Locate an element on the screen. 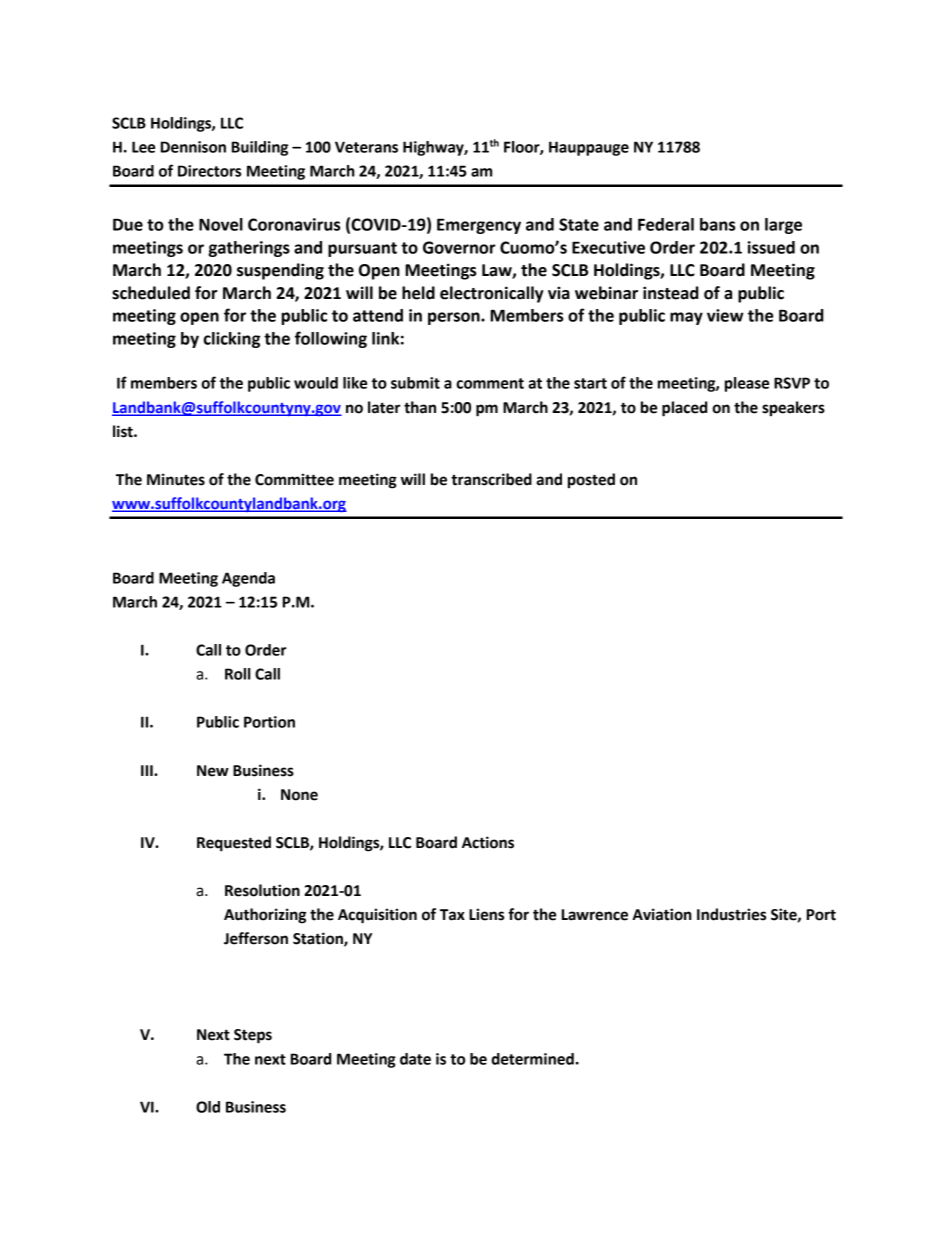 Image resolution: width=952 pixels, height=1233 pixels. Steps is located at coordinates (253, 1036).
